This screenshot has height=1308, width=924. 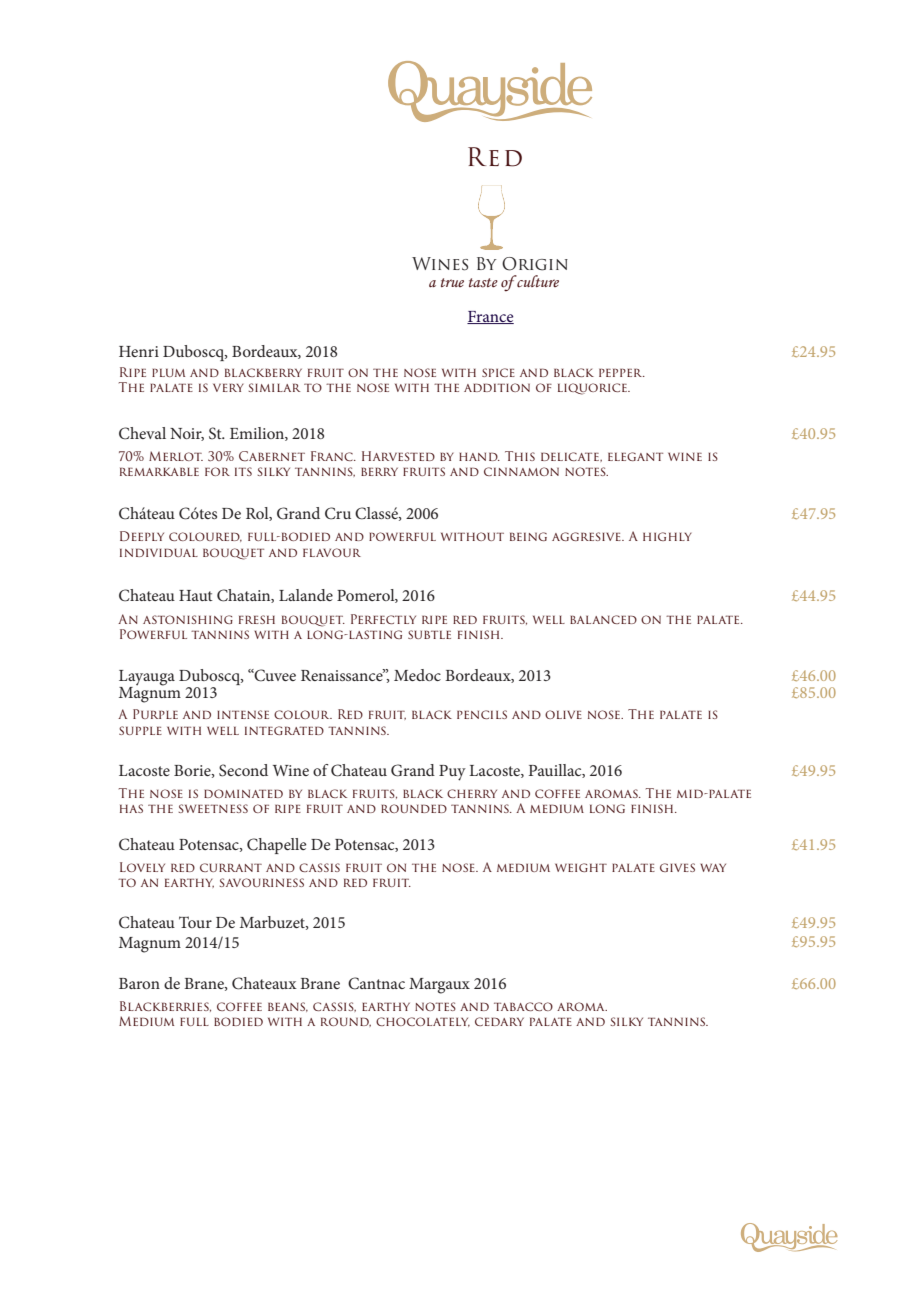 I want to click on beans, so click(x=288, y=1007).
